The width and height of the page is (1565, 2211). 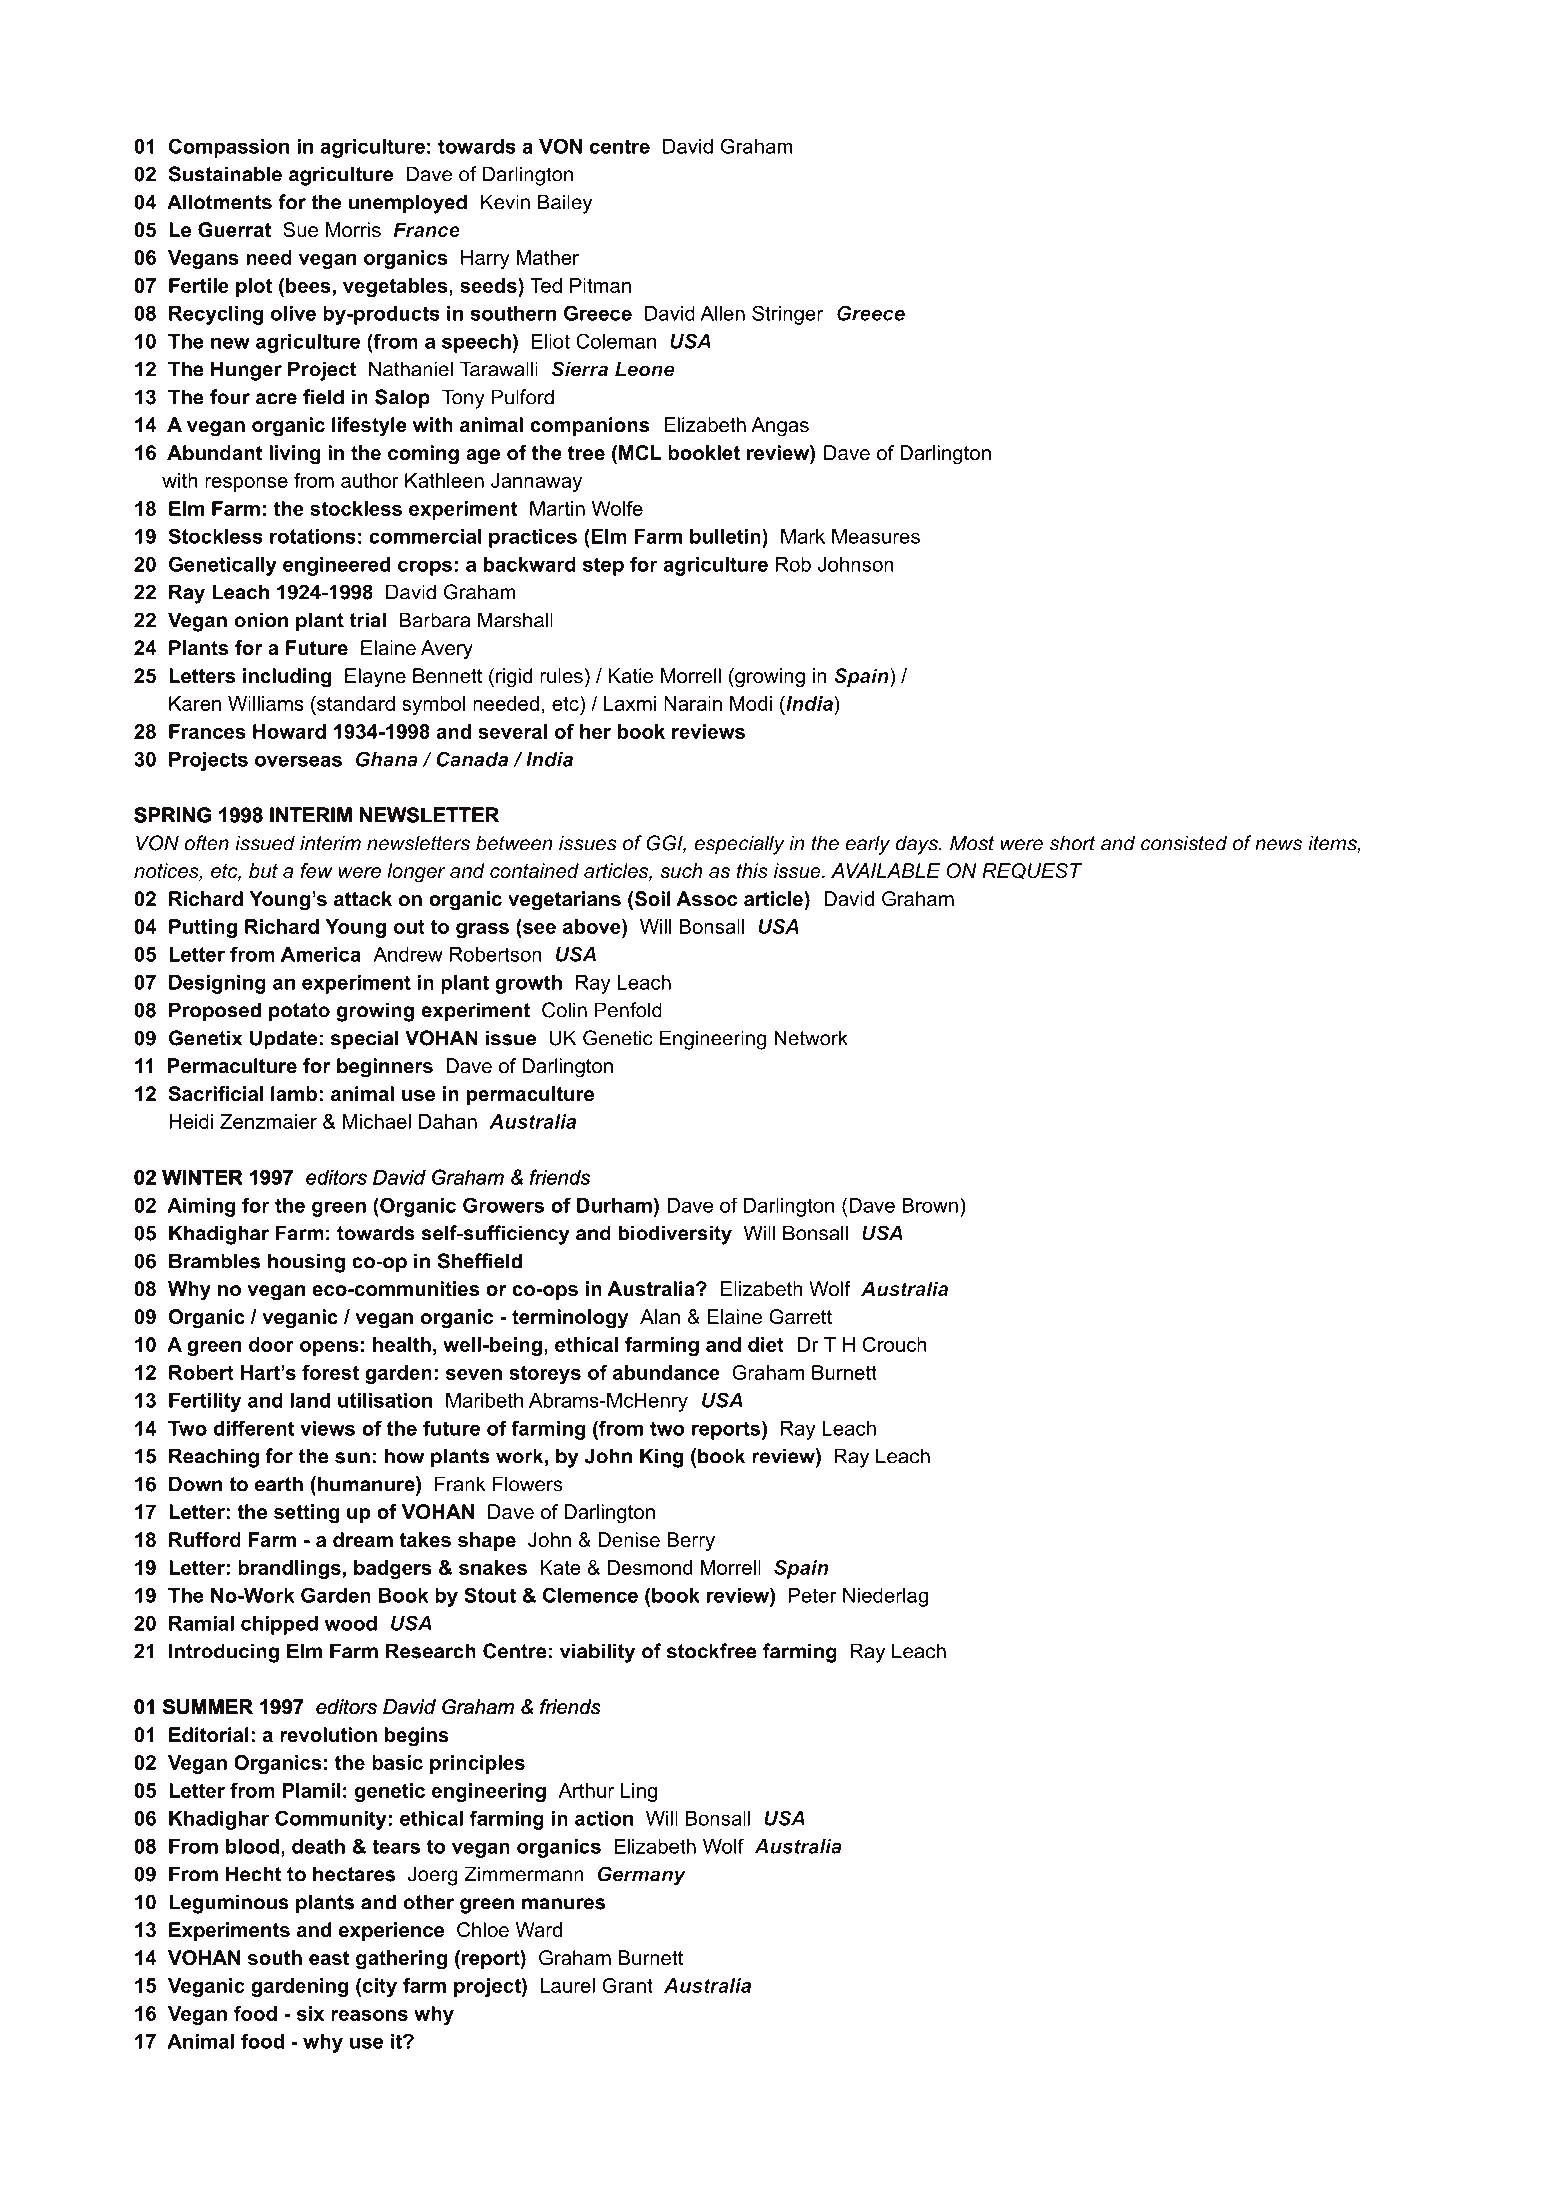 What do you see at coordinates (627, 1985) in the page?
I see `Grant` at bounding box center [627, 1985].
